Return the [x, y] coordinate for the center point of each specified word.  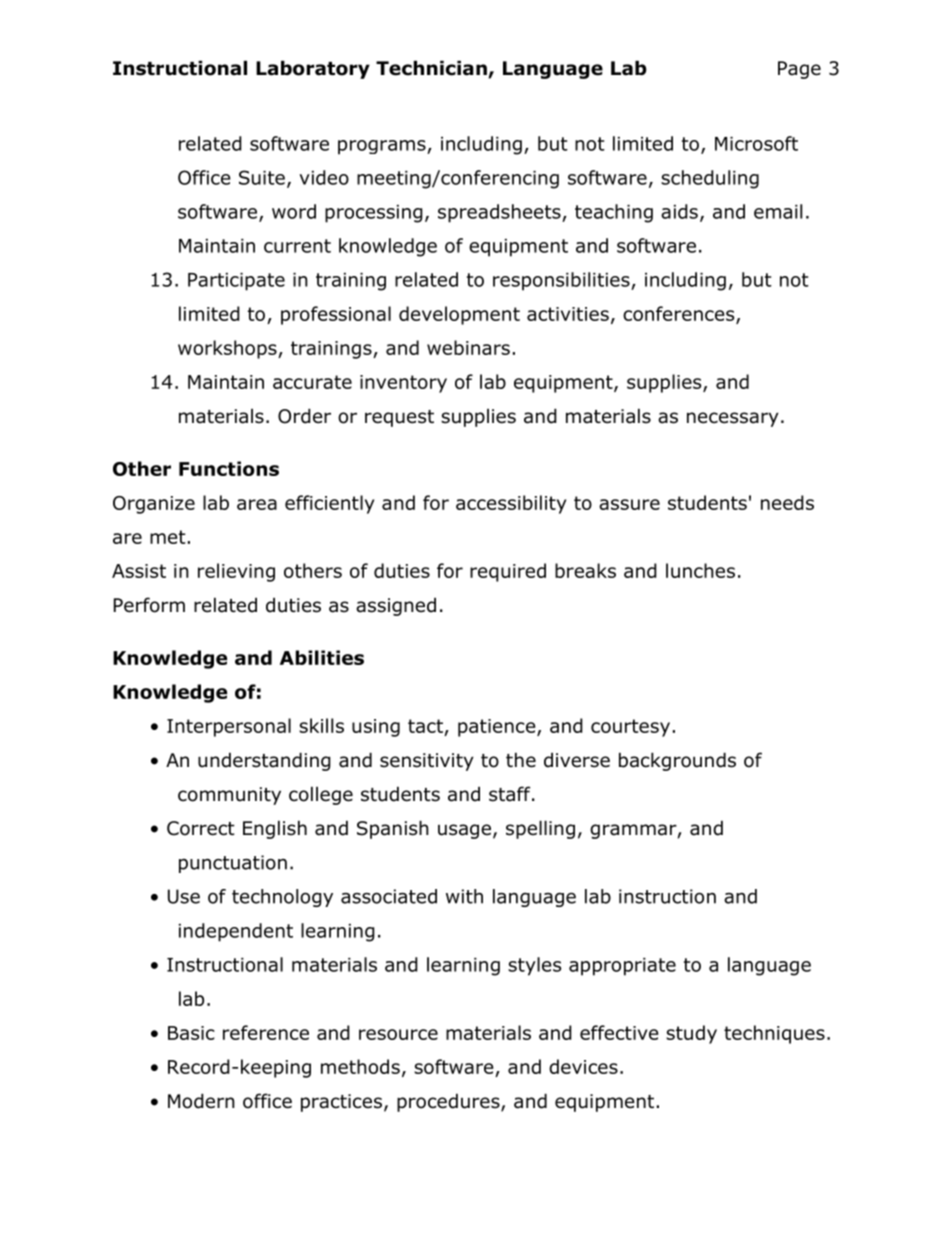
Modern [201, 1101]
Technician [432, 69]
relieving [236, 572]
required [508, 572]
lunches [700, 570]
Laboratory [313, 69]
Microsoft [756, 143]
